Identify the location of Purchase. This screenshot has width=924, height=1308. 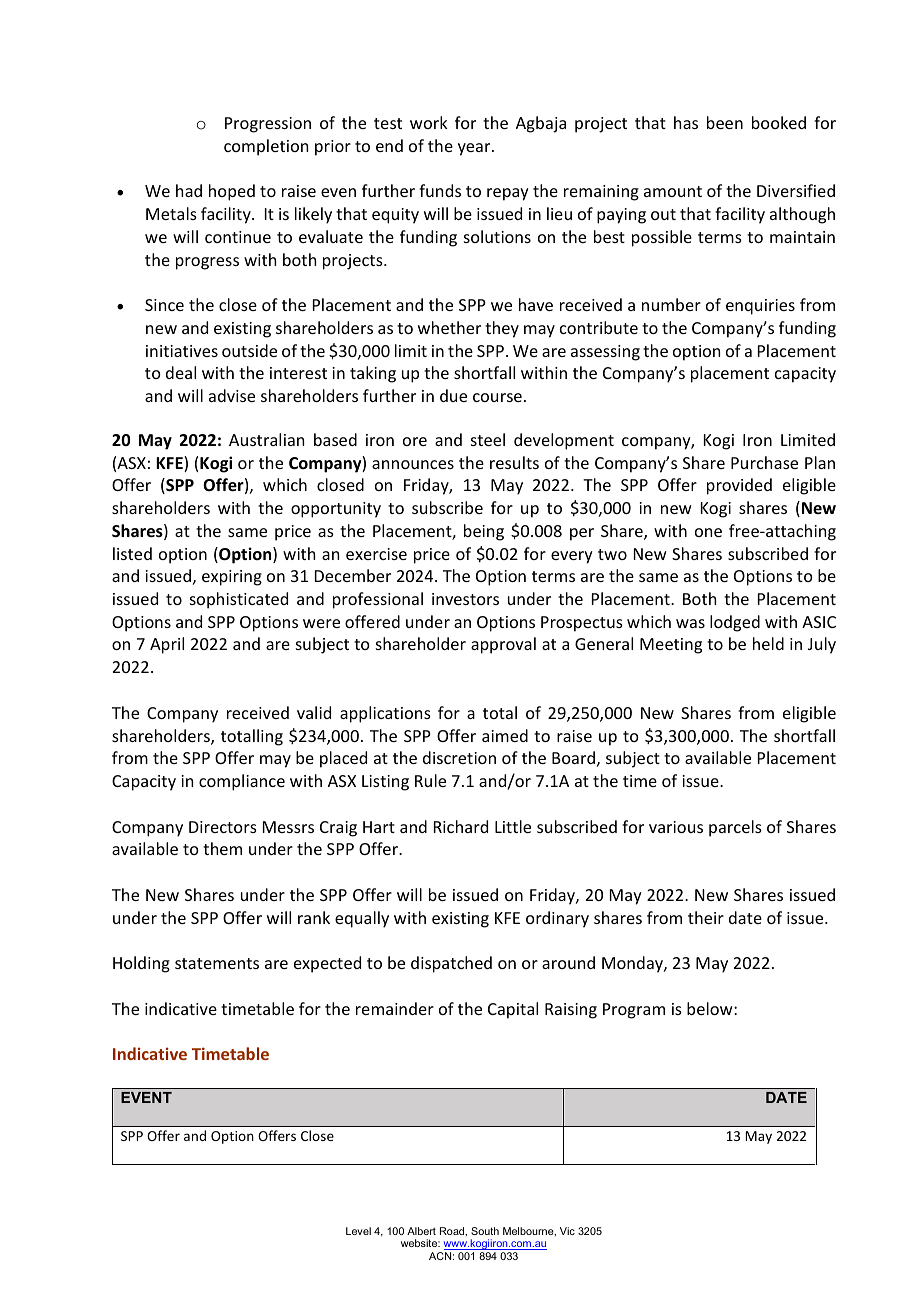
(764, 462).
